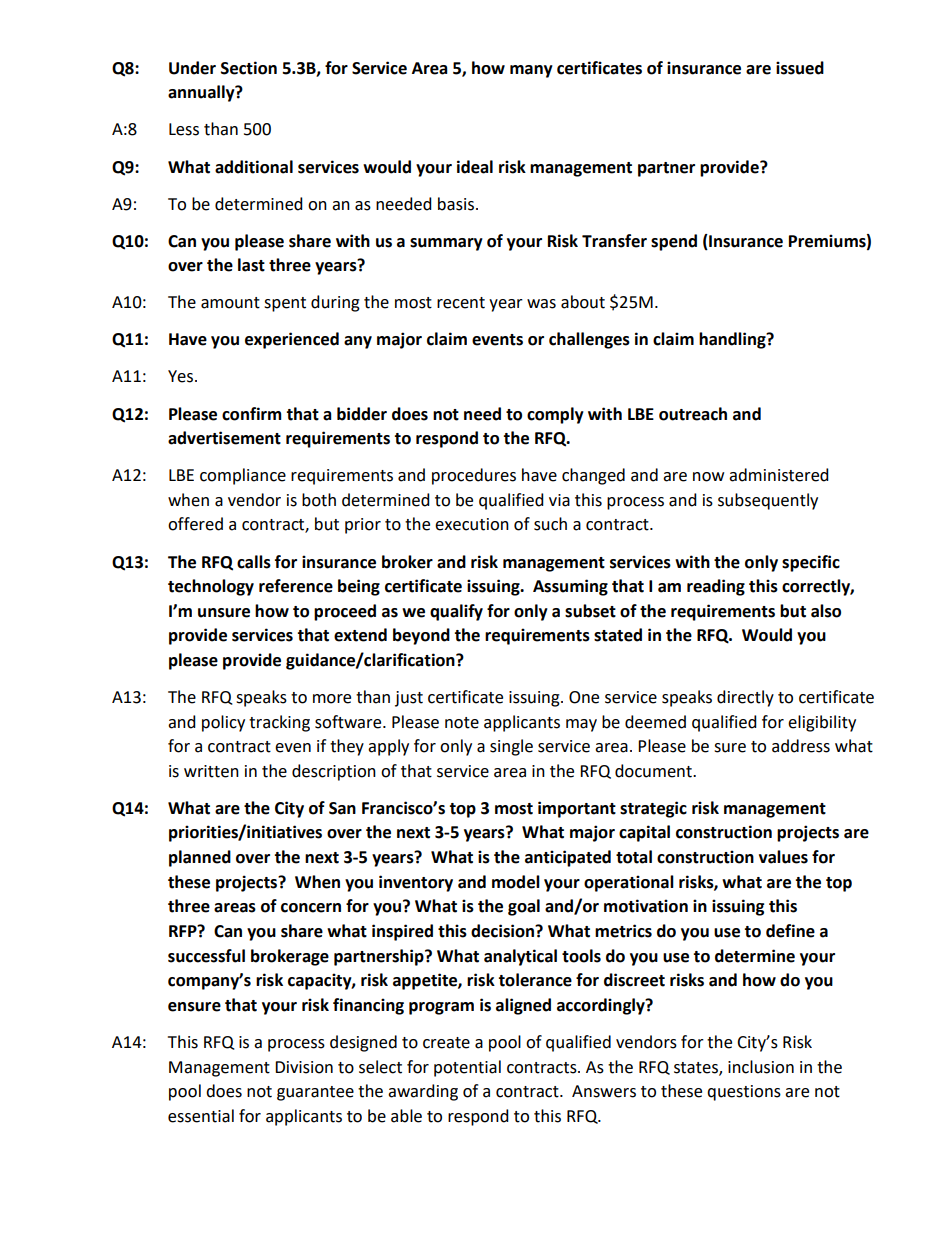  I want to click on planned, so click(200, 858).
